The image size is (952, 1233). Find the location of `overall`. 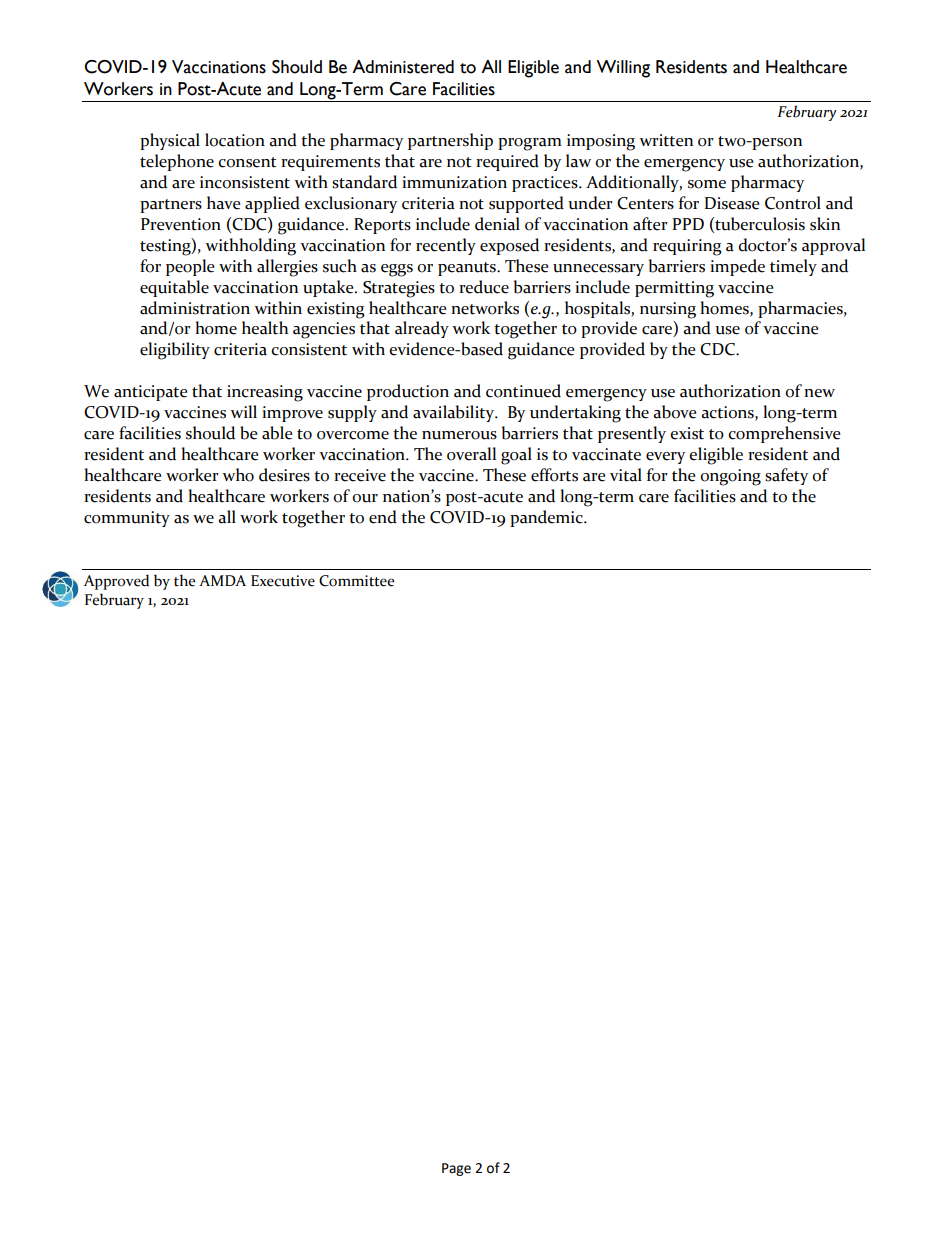

overall is located at coordinates (471, 454).
